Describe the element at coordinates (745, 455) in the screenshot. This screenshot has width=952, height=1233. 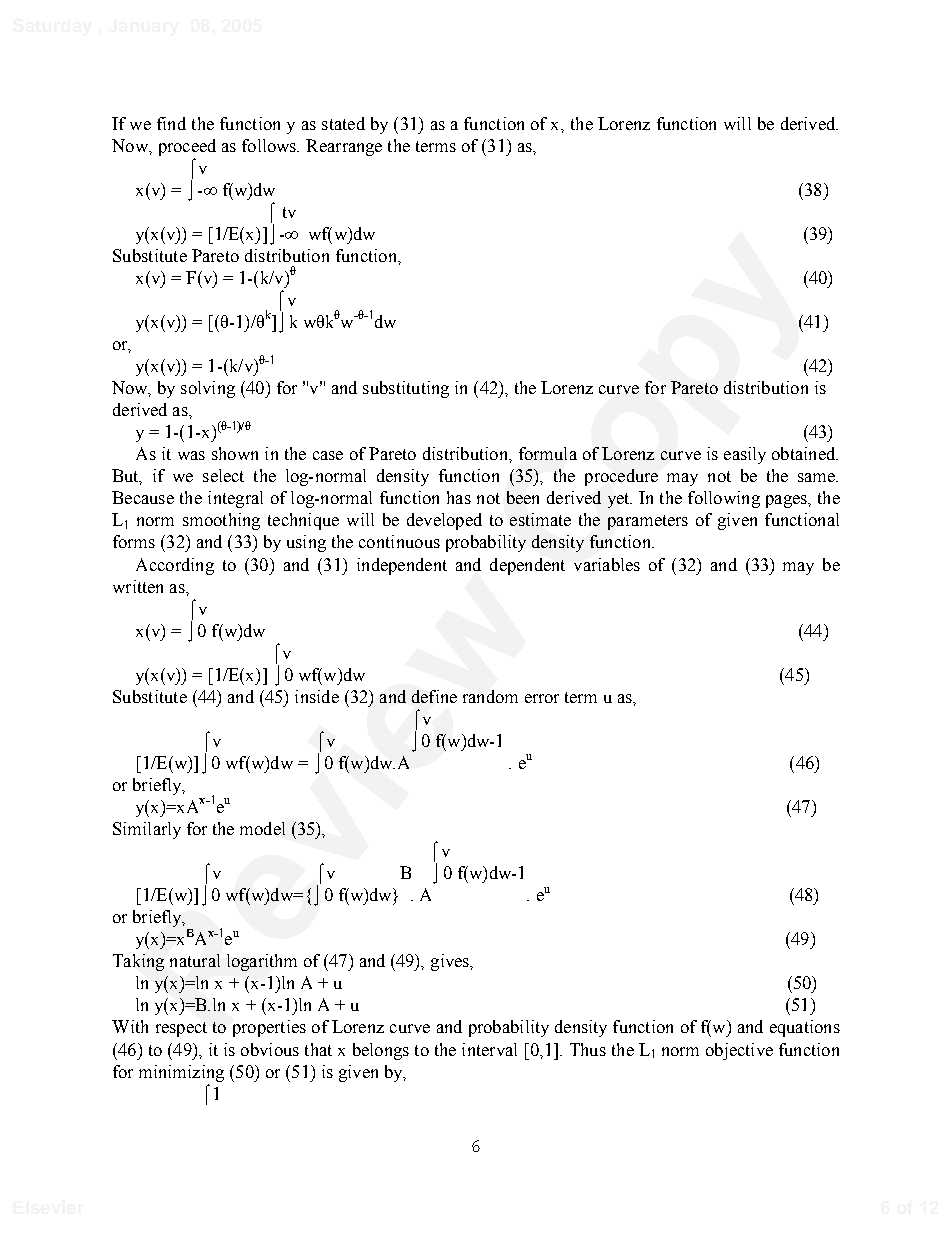
I see `easily` at that location.
